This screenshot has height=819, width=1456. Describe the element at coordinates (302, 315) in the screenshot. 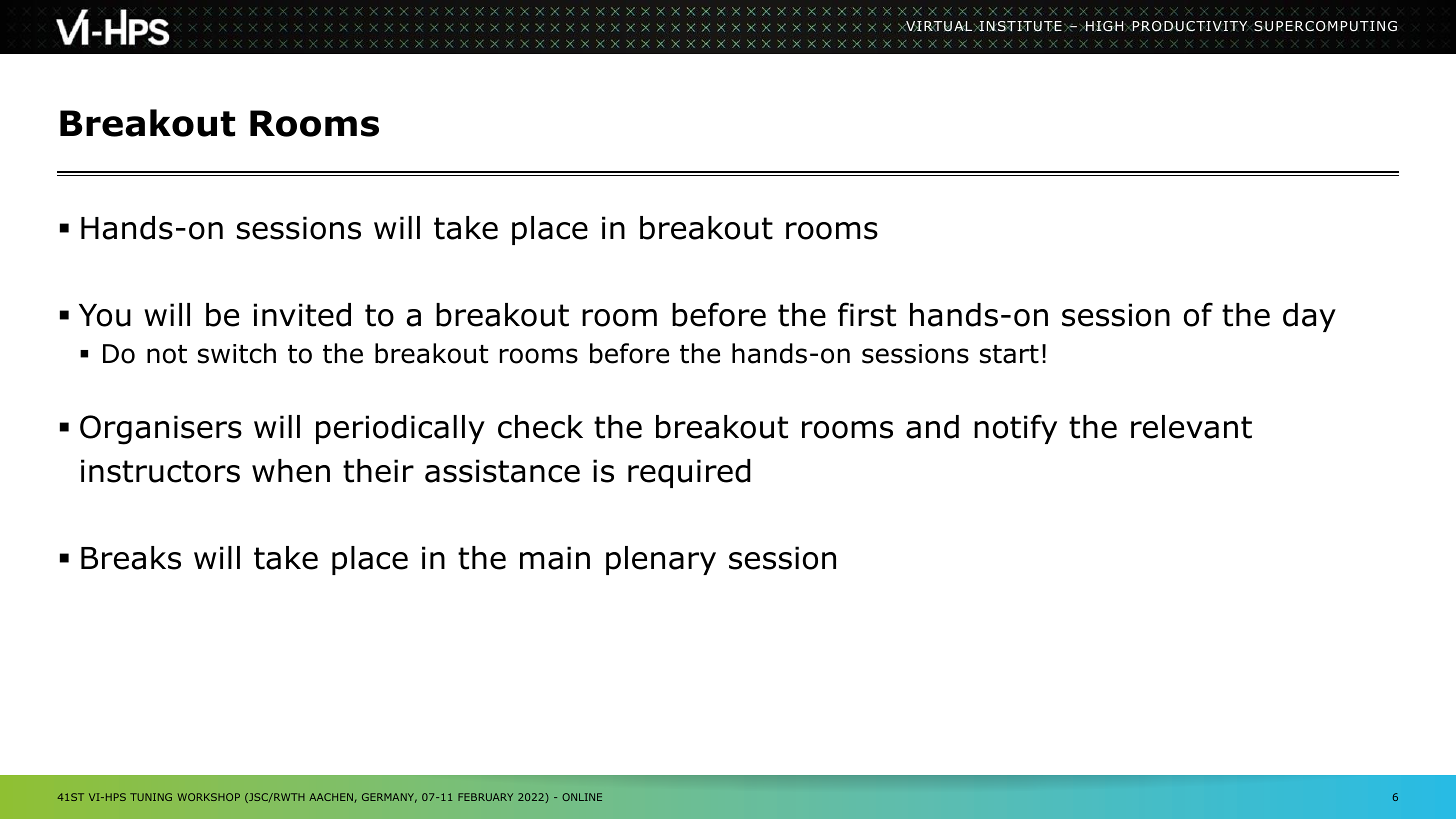

I see `invited` at that location.
